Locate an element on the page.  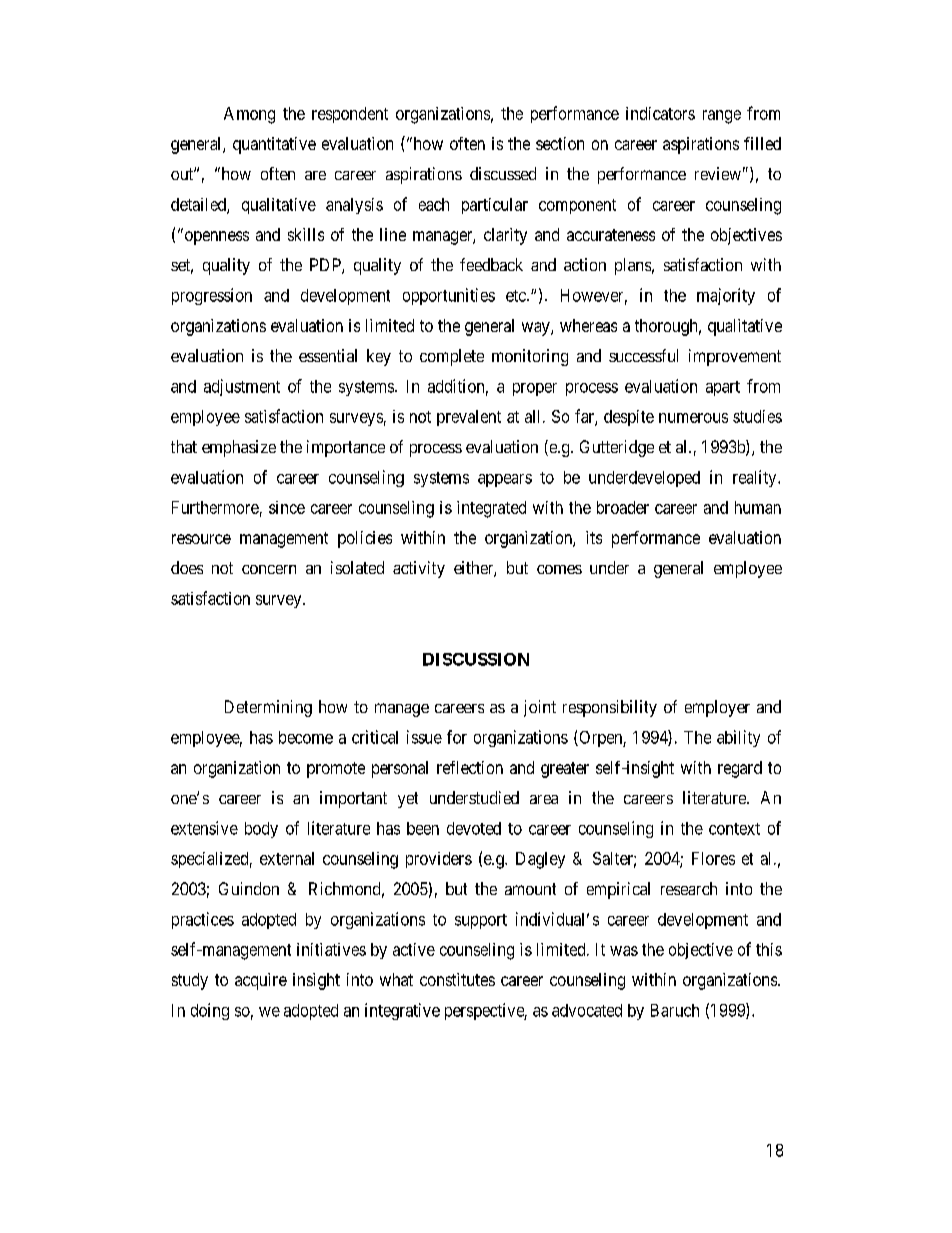
human is located at coordinates (758, 507).
